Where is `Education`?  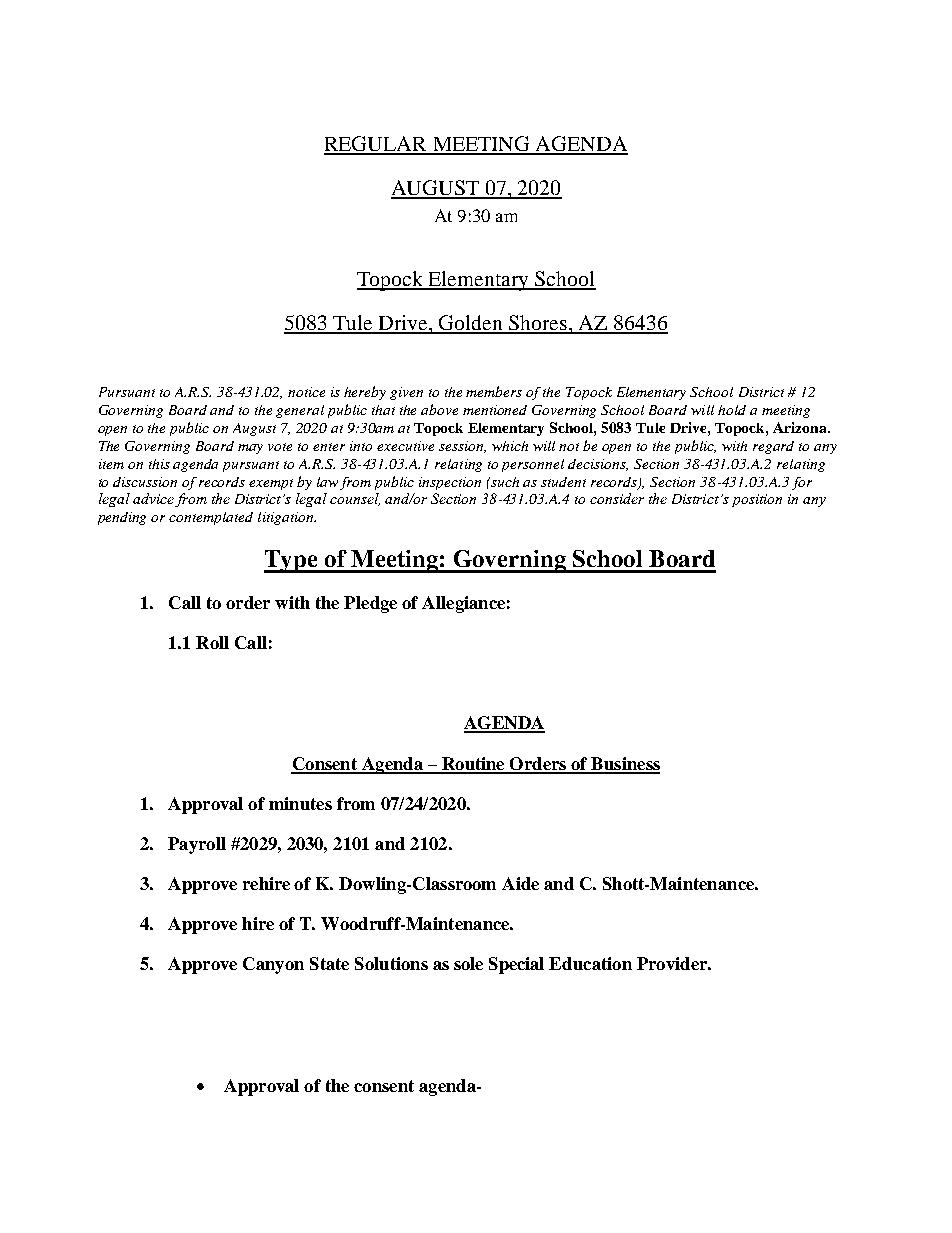
Education is located at coordinates (590, 963).
